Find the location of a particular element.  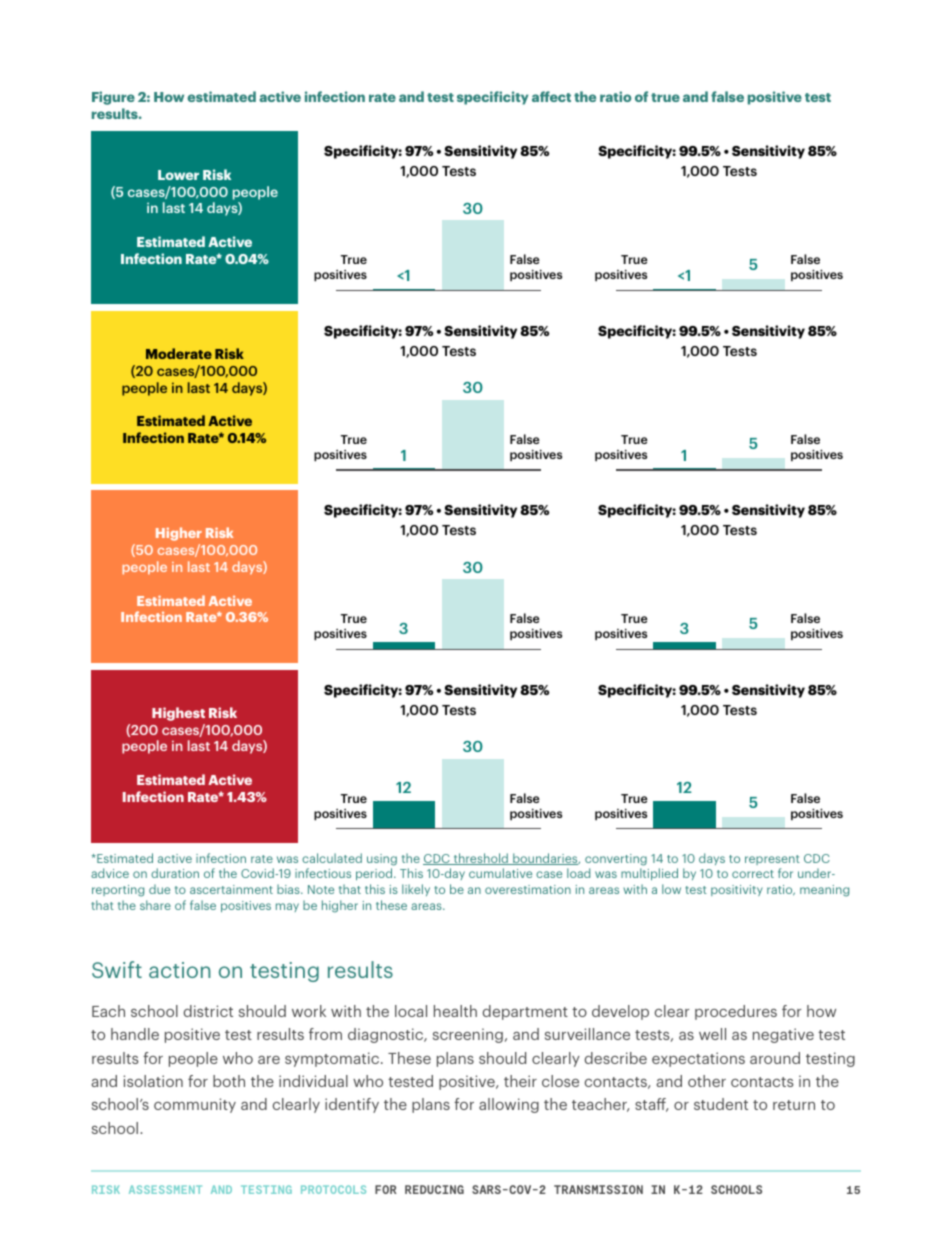

ASSESSMENT is located at coordinates (165, 1189).
